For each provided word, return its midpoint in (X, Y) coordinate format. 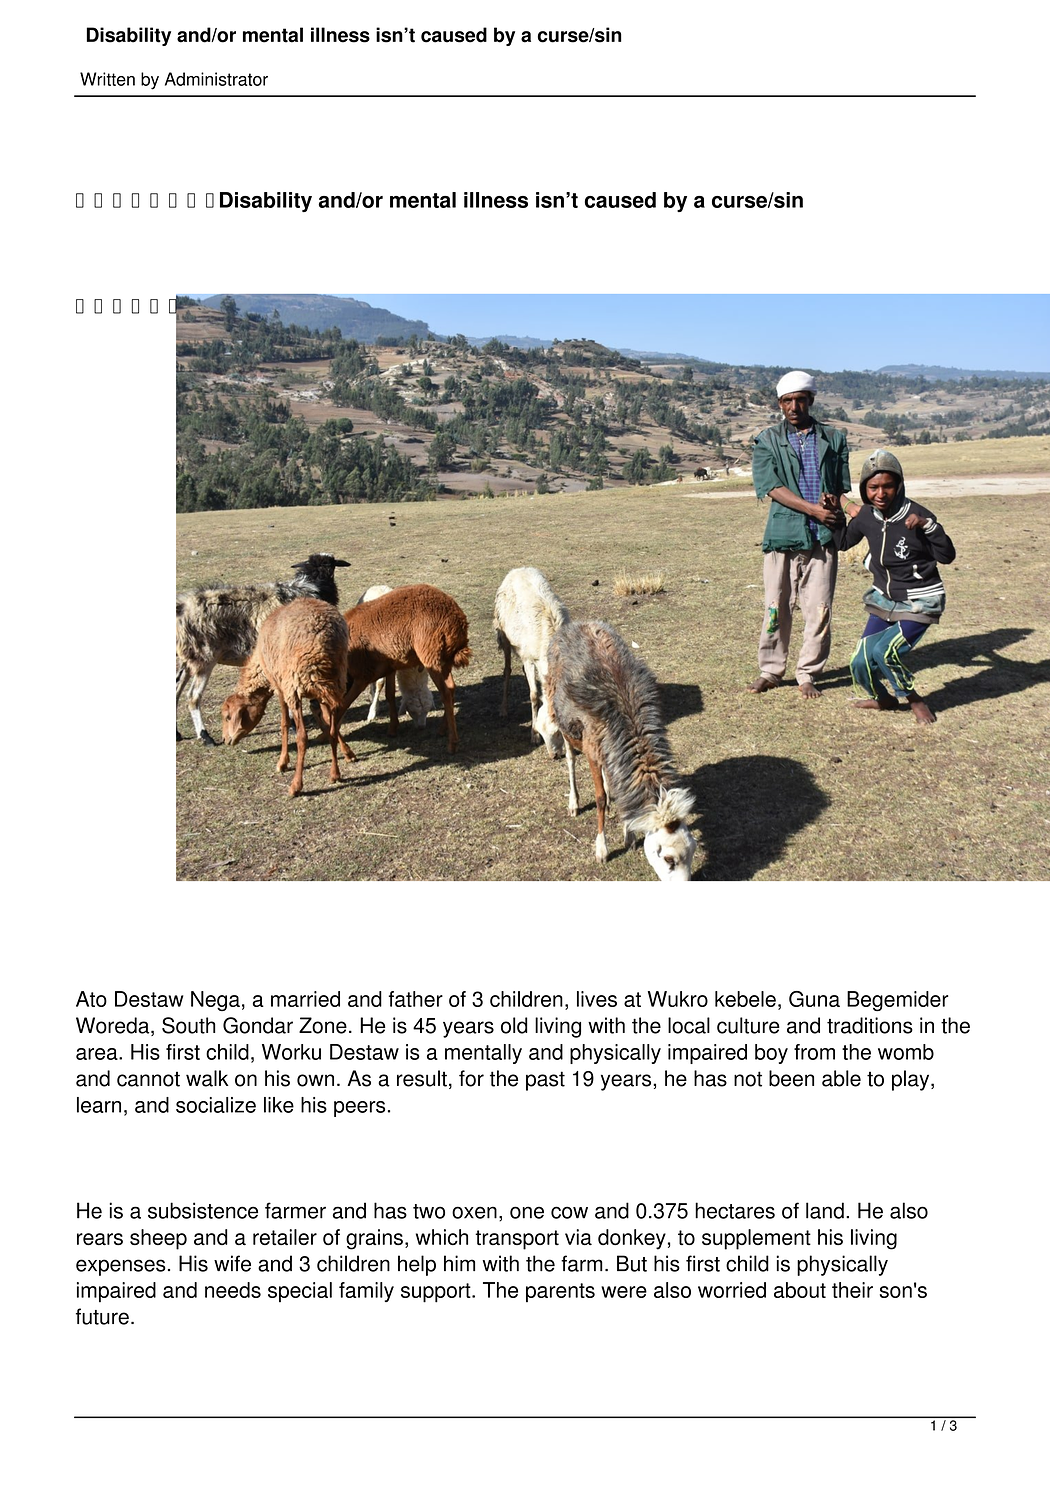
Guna (814, 999)
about (800, 1290)
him (459, 1263)
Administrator (216, 79)
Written (107, 79)
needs (233, 1290)
